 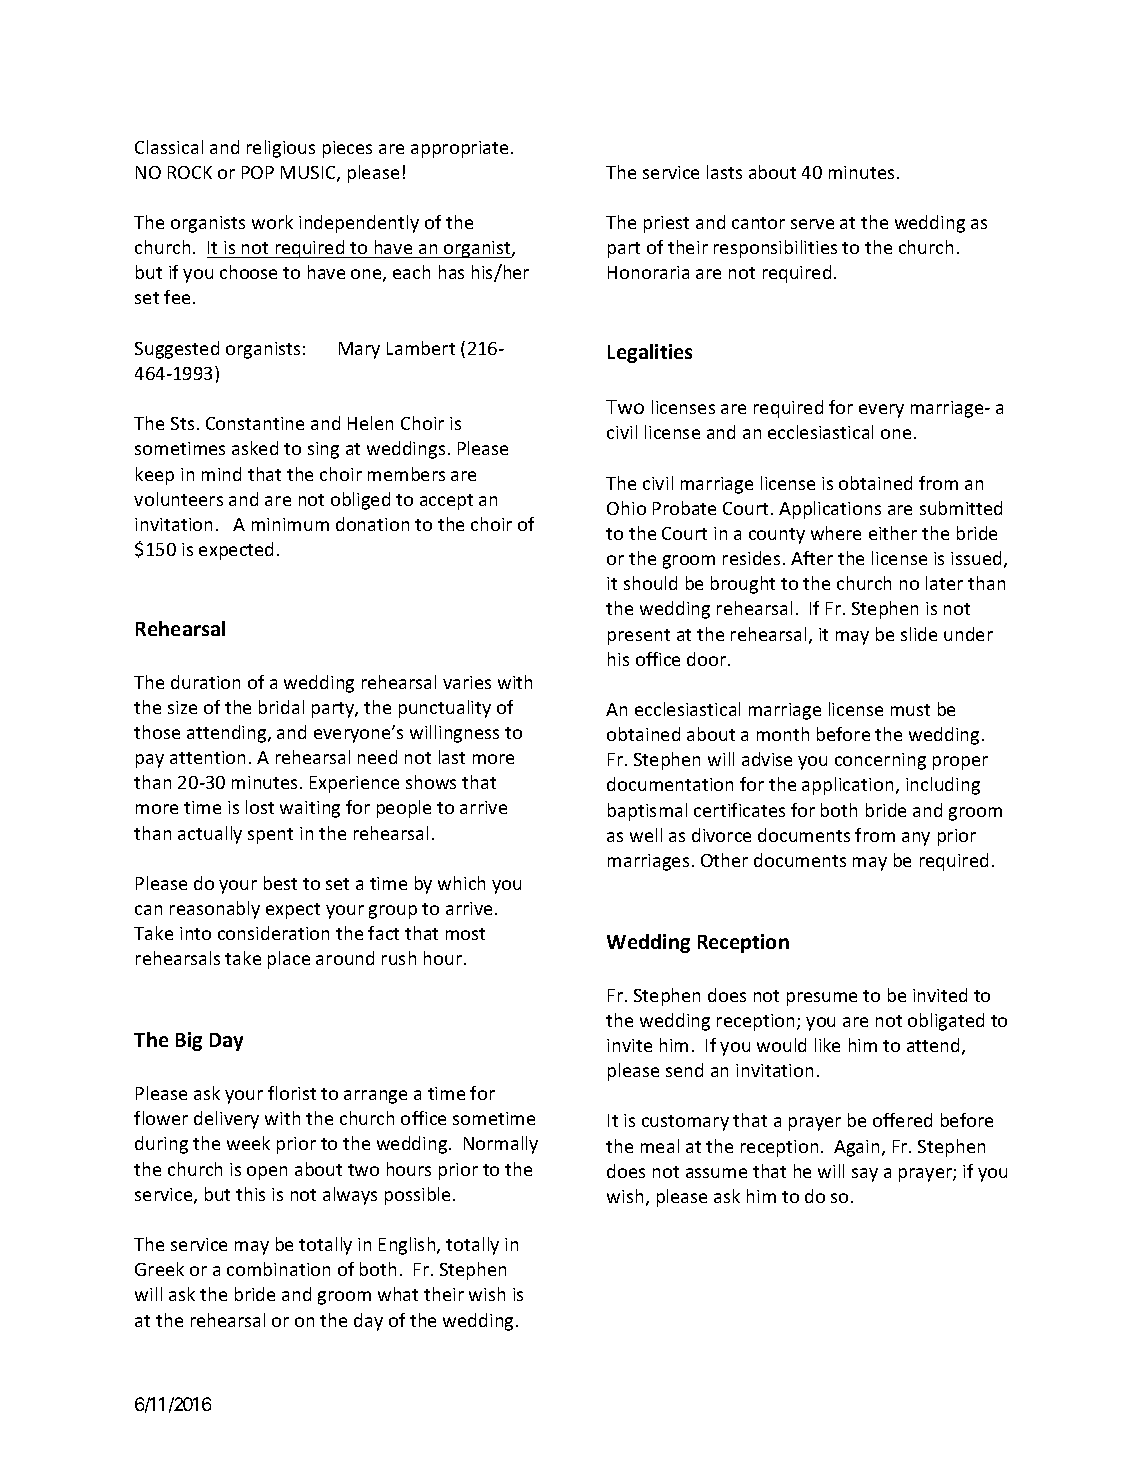 What do you see at coordinates (626, 508) in the screenshot?
I see `Ohio` at bounding box center [626, 508].
